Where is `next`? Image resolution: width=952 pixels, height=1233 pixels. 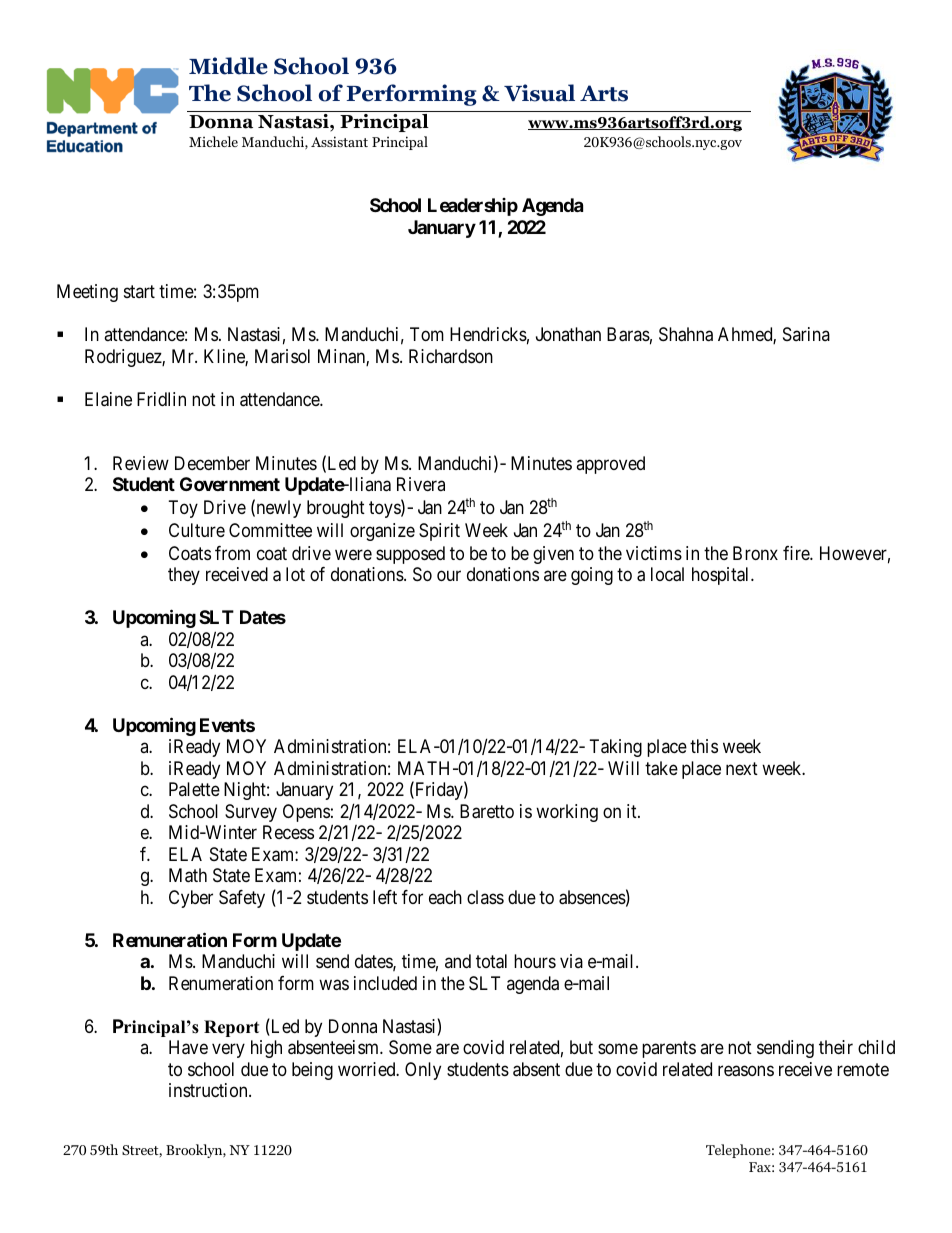 next is located at coordinates (742, 768).
